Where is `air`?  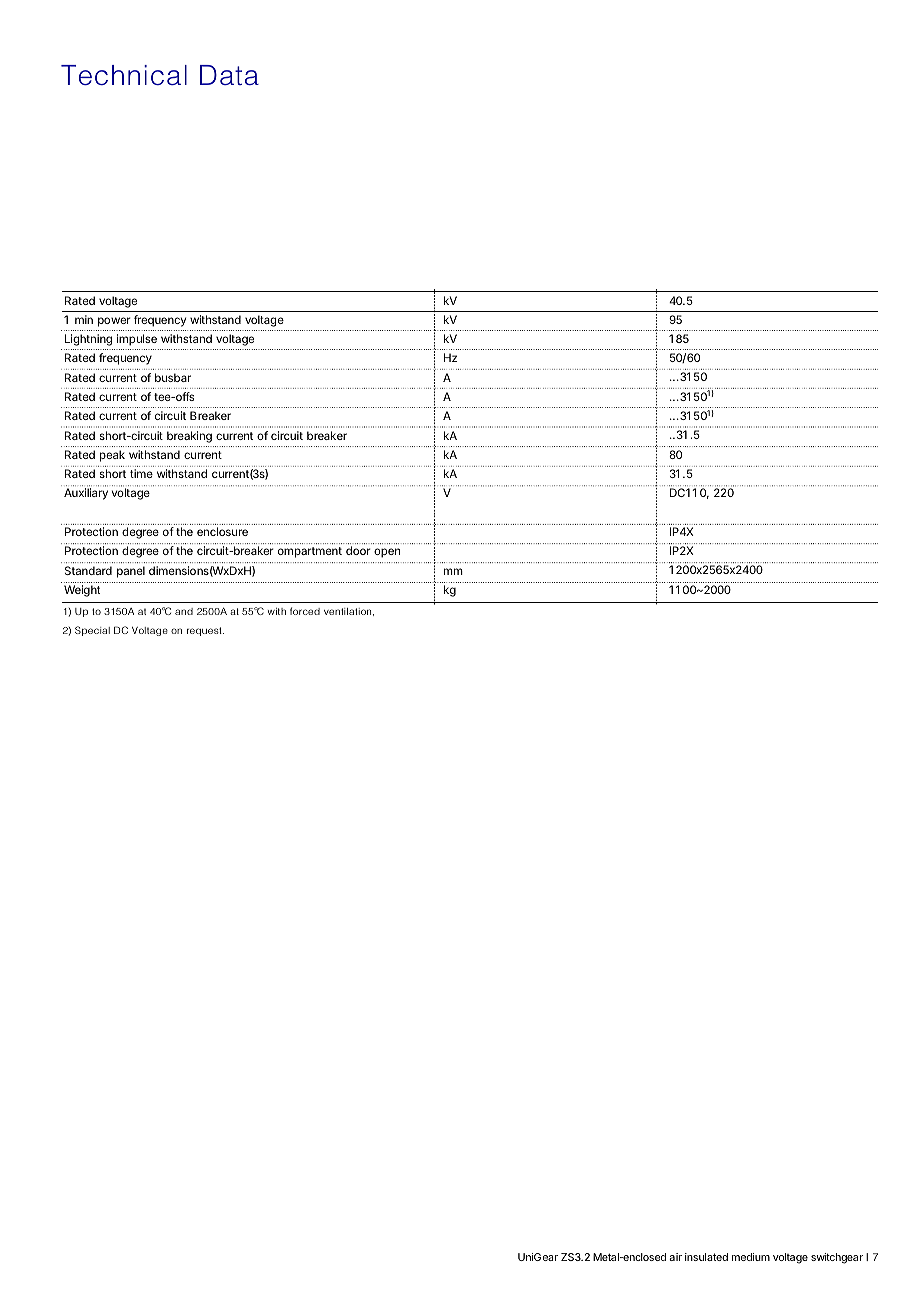 air is located at coordinates (675, 1257).
